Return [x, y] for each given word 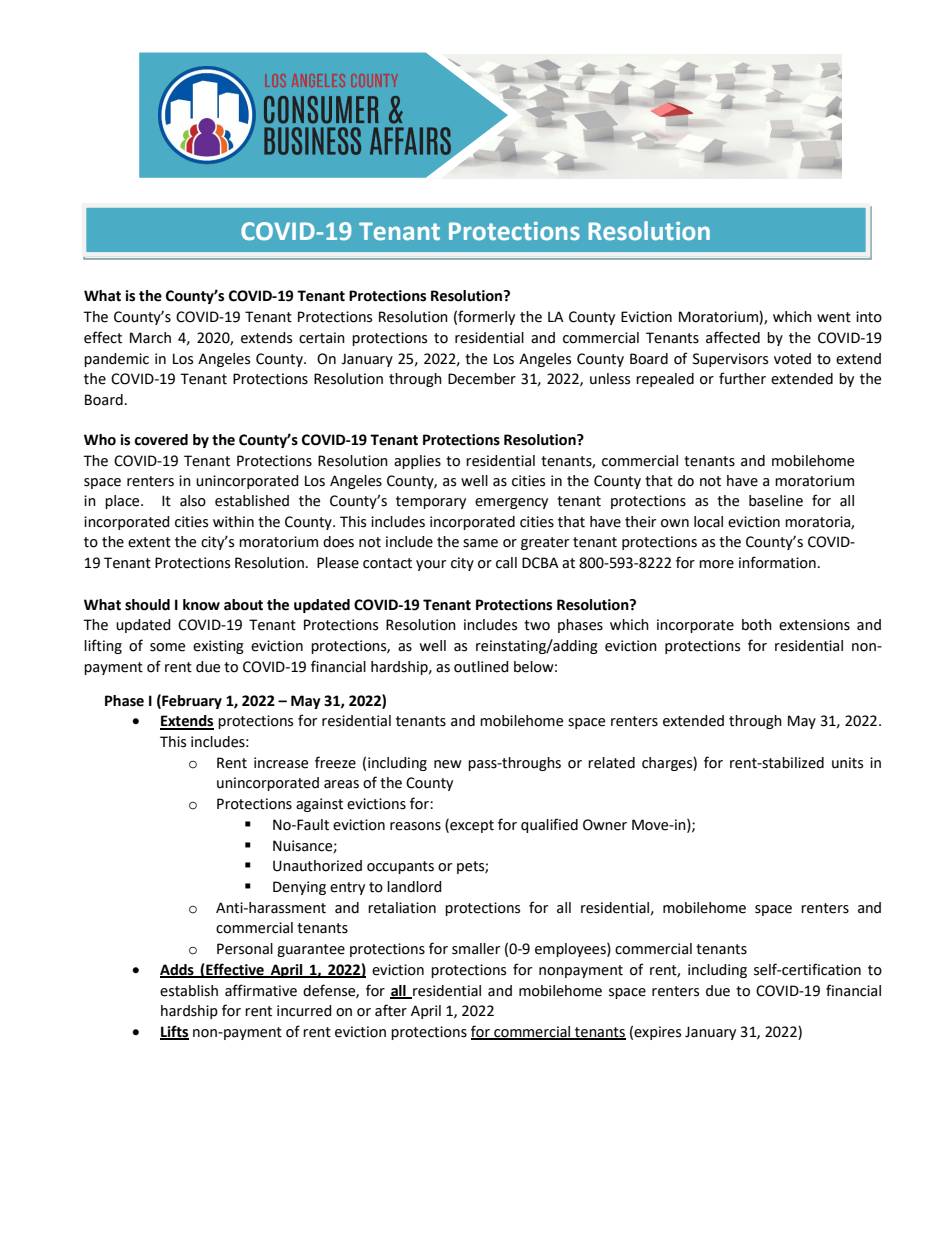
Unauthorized [317, 866]
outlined [481, 667]
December [482, 379]
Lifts [174, 1032]
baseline [776, 501]
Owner [605, 825]
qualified [549, 825]
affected [733, 337]
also [193, 501]
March [150, 338]
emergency [511, 503]
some [167, 647]
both [757, 625]
